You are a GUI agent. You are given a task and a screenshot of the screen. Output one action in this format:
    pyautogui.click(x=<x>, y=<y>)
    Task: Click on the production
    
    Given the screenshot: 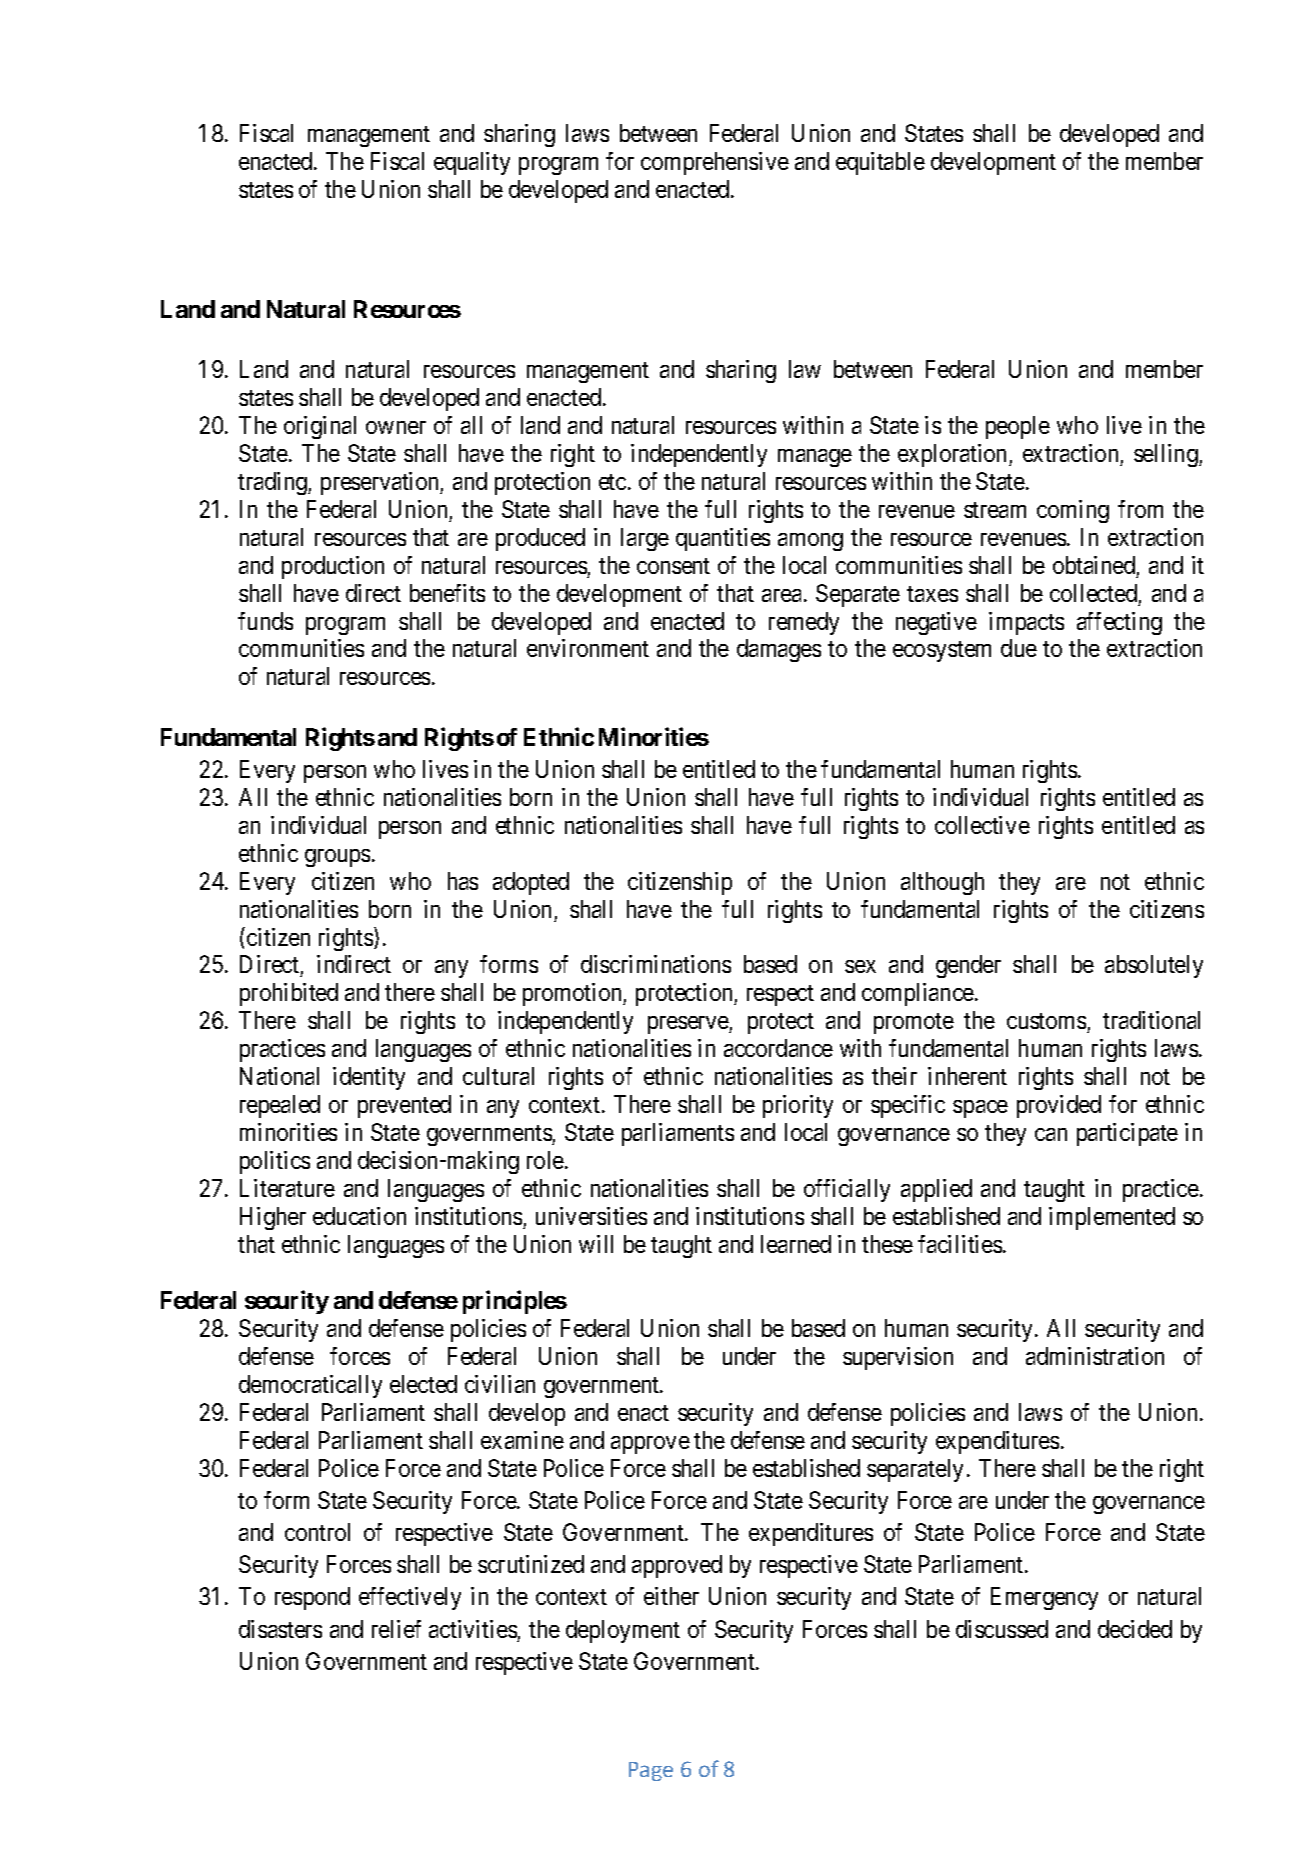 What is the action you would take?
    pyautogui.click(x=333, y=567)
